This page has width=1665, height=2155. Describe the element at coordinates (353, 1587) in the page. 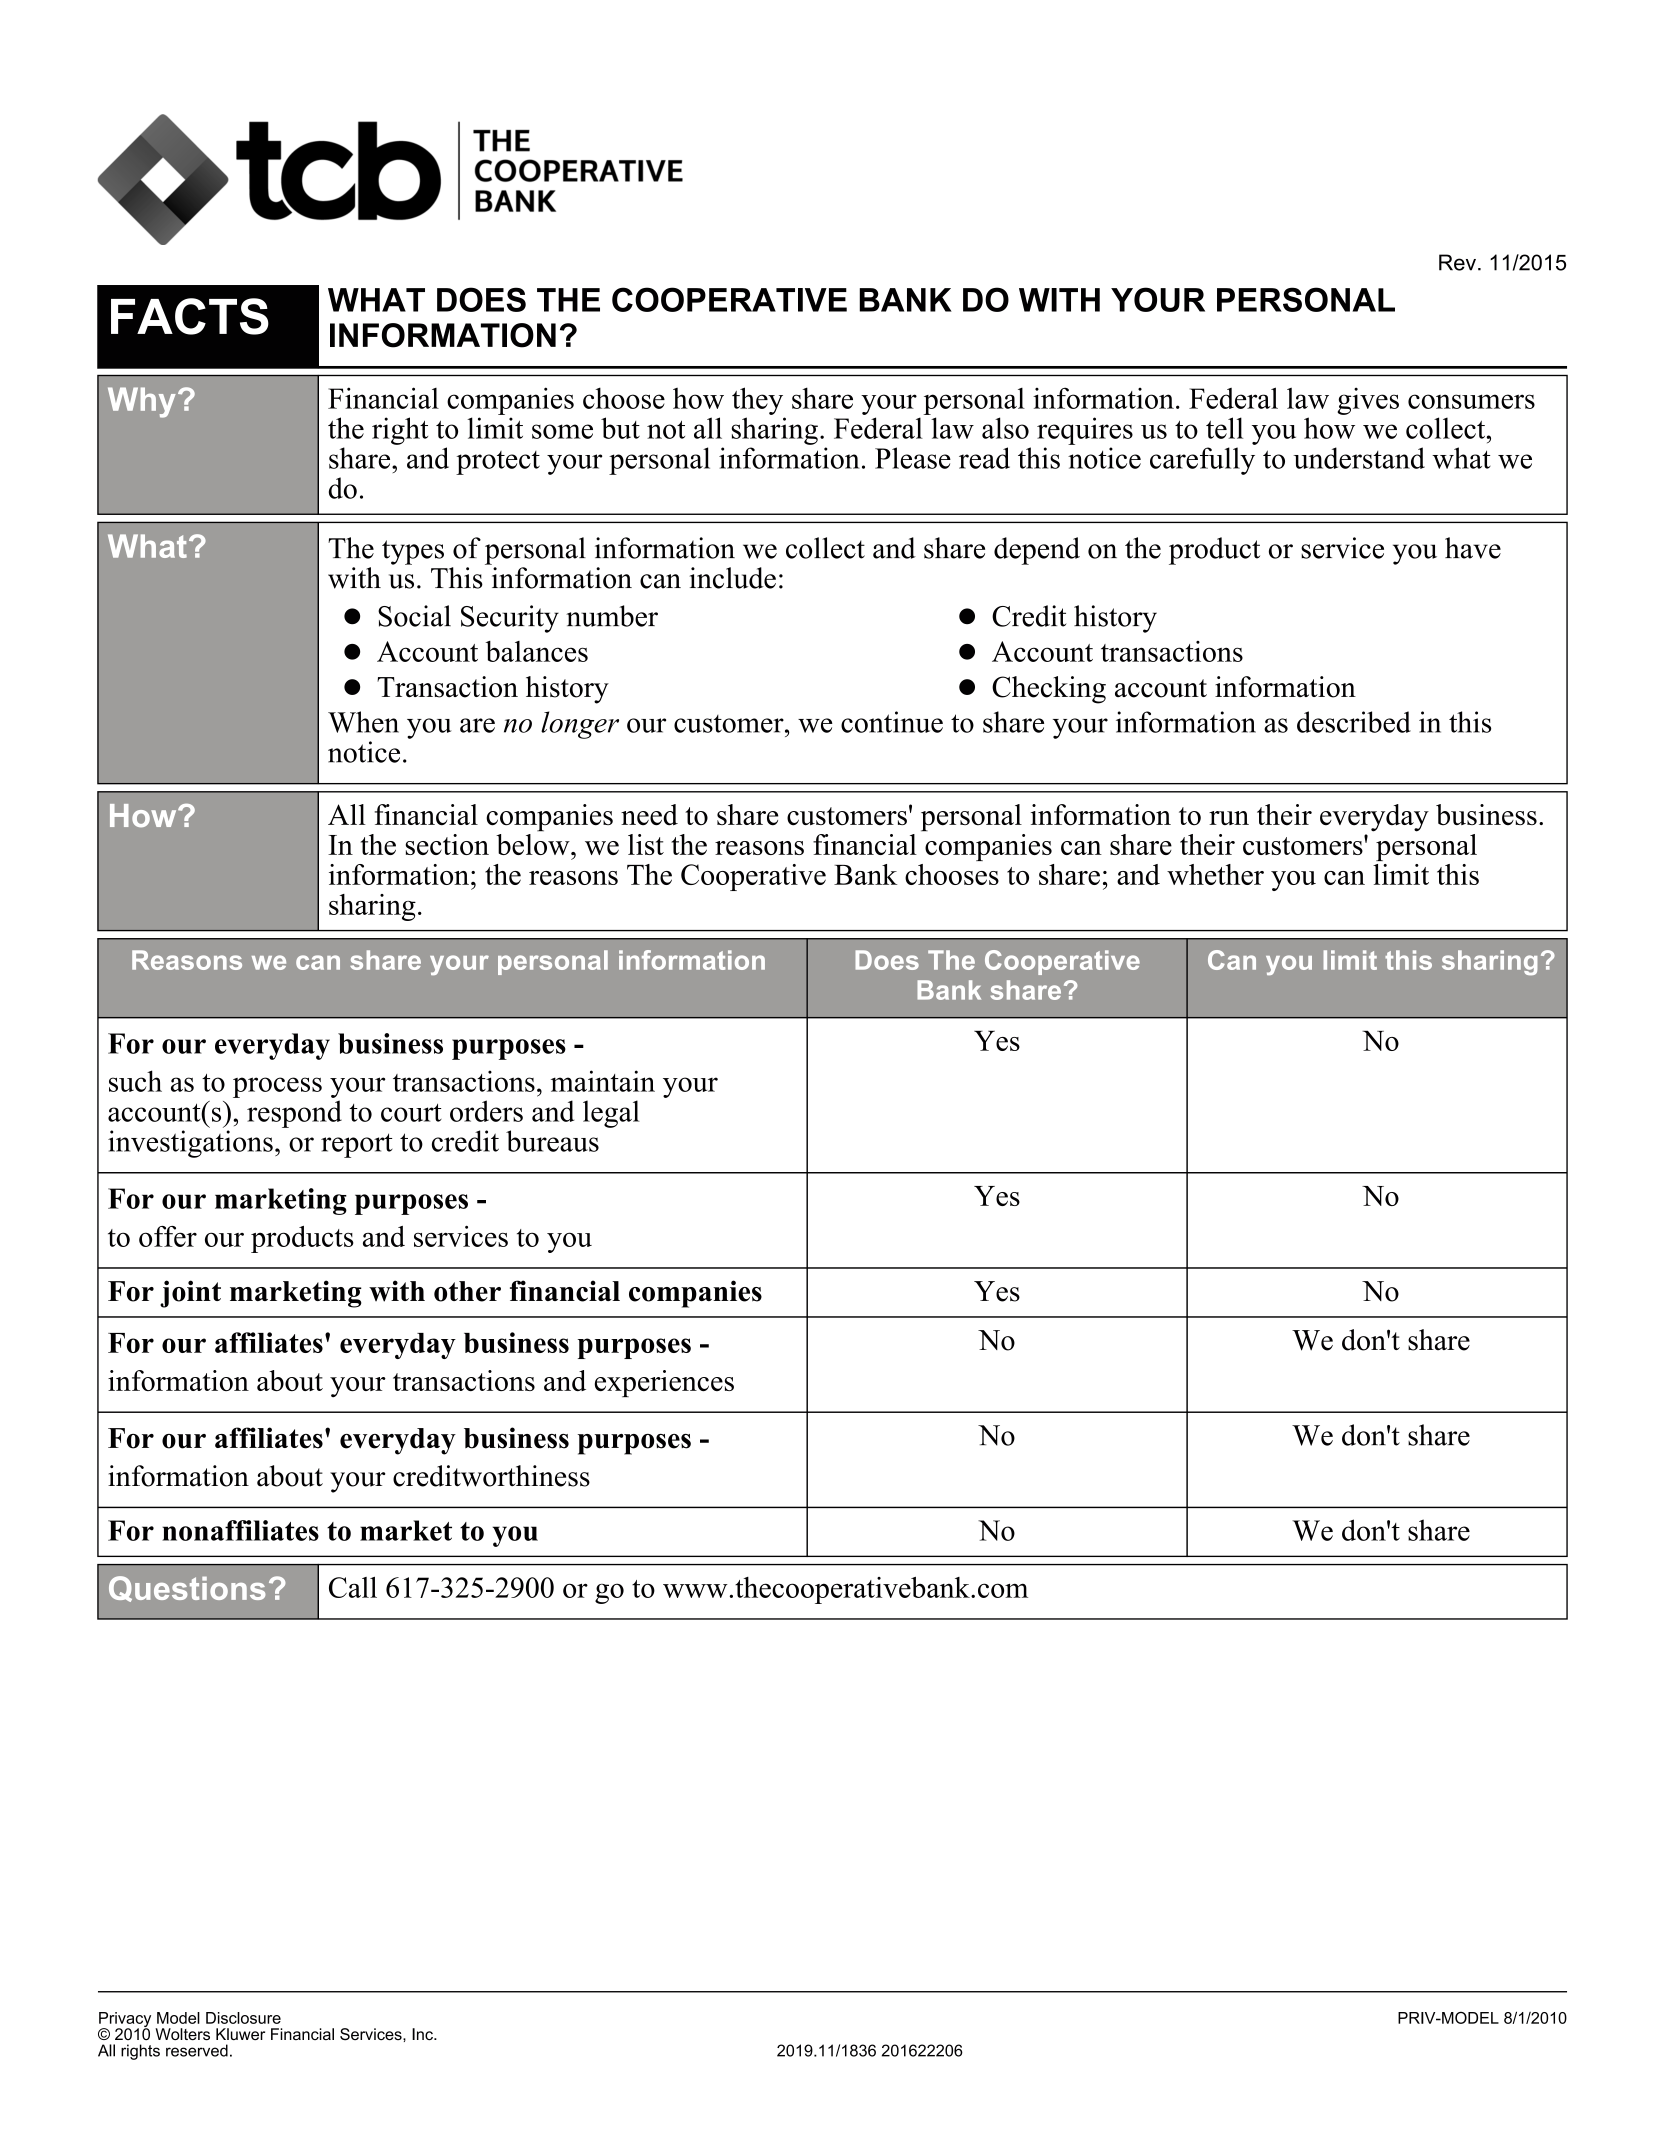

I see `Call` at that location.
